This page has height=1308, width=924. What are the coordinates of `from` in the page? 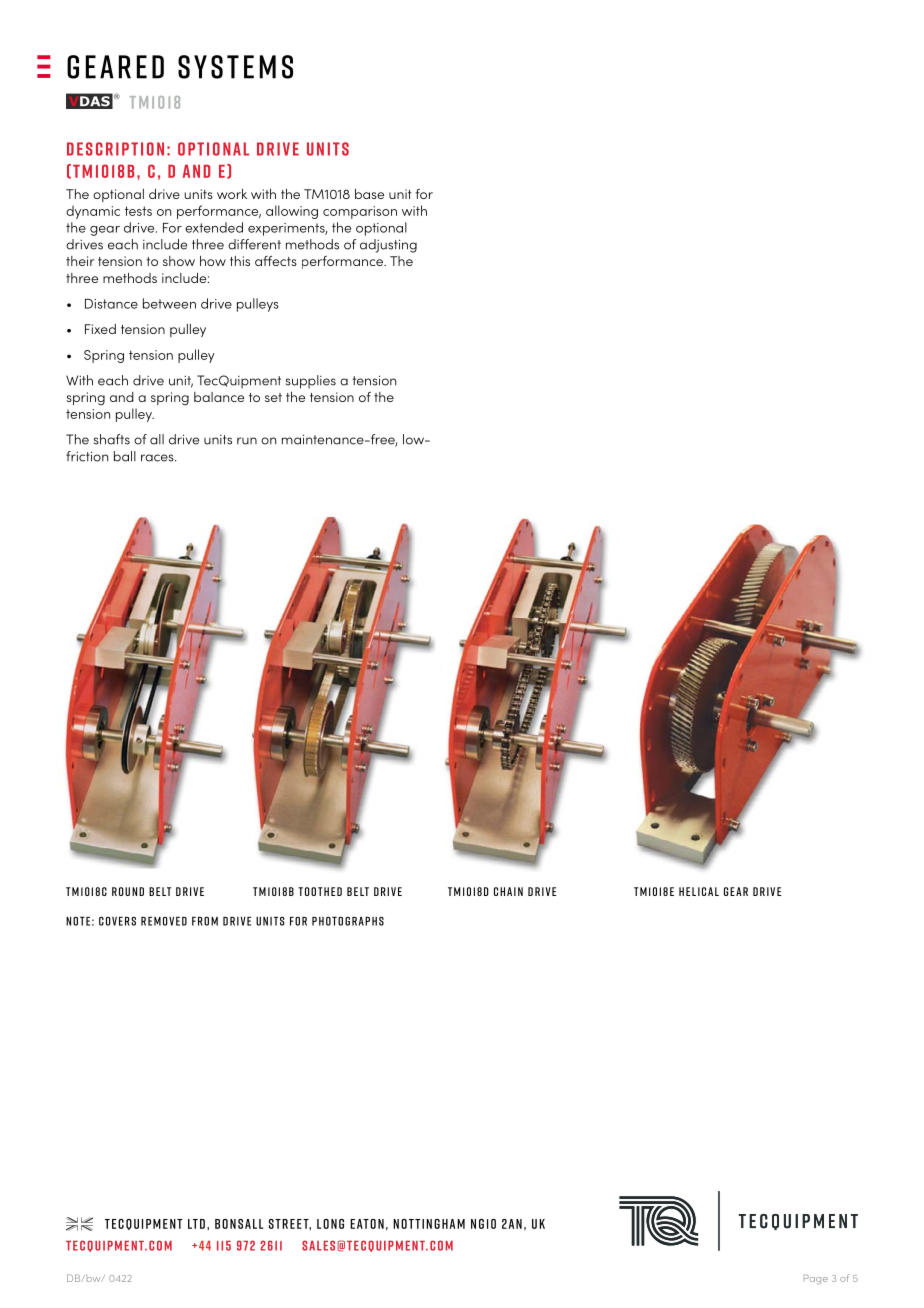 It's located at (205, 921).
